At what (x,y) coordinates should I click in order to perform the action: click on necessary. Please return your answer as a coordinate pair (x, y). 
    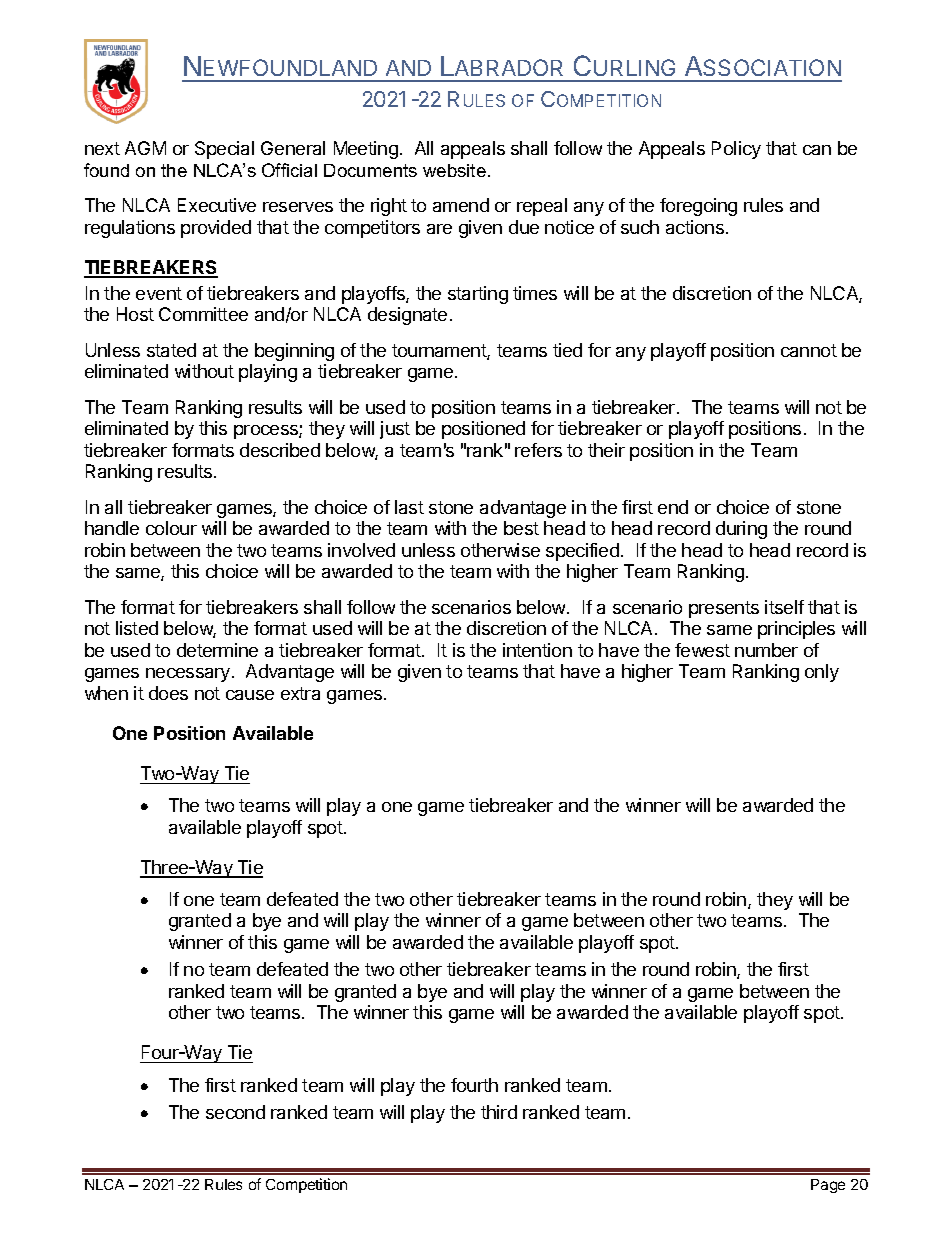
    Looking at the image, I should click on (189, 675).
